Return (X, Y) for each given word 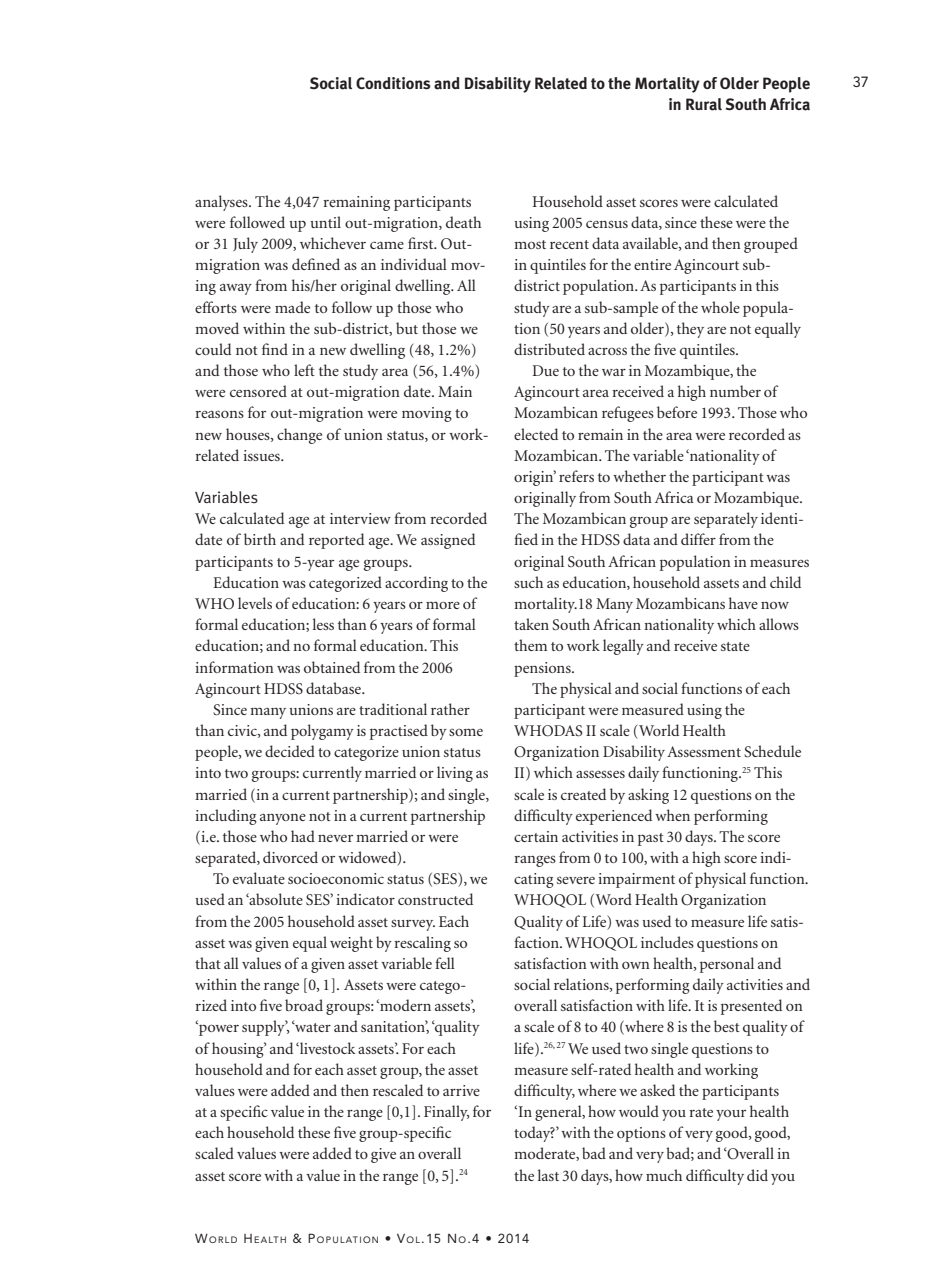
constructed (435, 899)
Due (545, 370)
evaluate (259, 878)
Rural (704, 104)
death (463, 222)
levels (255, 603)
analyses (222, 203)
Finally (446, 1113)
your (731, 1115)
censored (258, 391)
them (530, 645)
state (735, 646)
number (735, 391)
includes (667, 942)
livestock (327, 1048)
